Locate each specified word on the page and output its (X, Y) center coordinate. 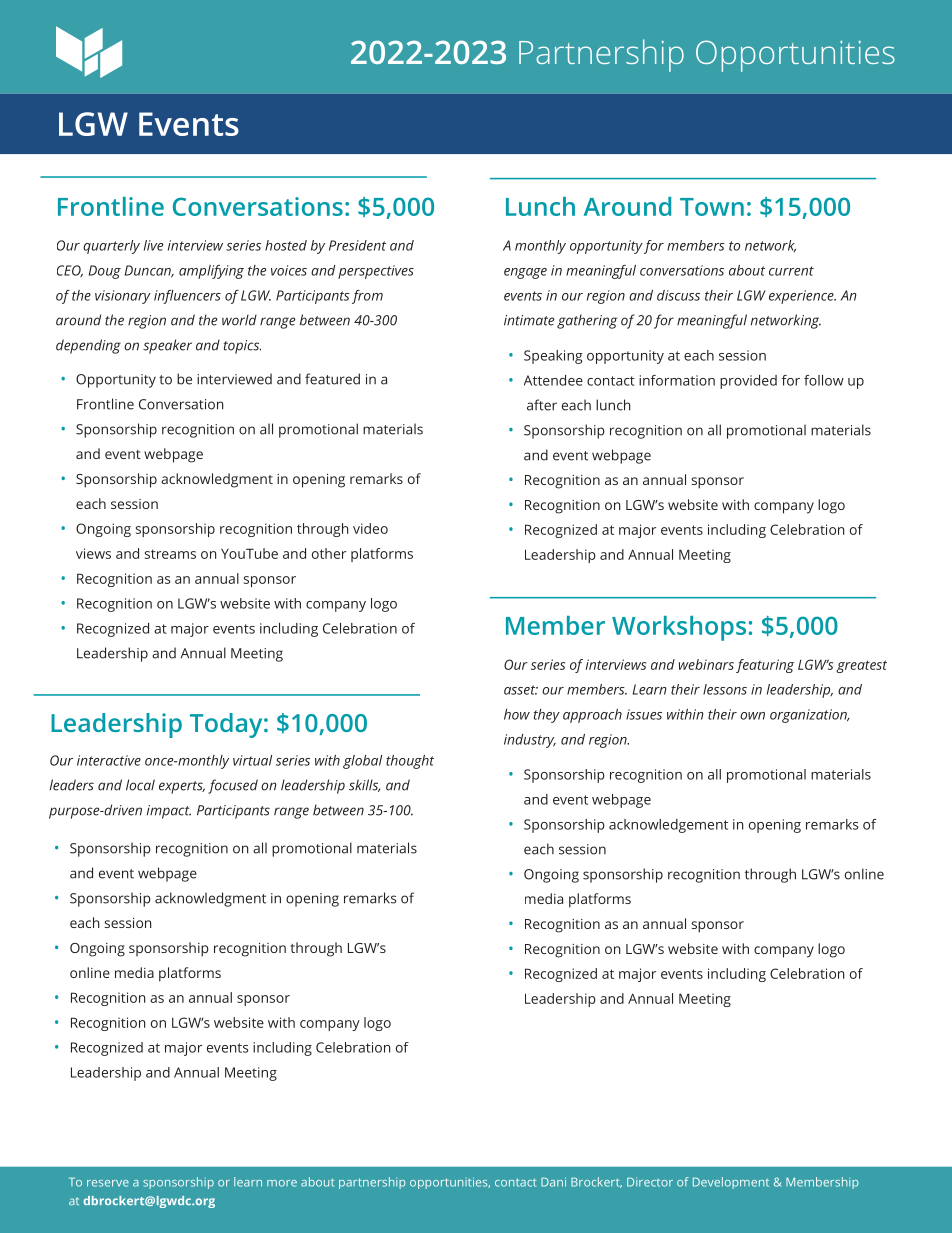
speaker (167, 346)
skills (364, 785)
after (542, 405)
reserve (108, 1183)
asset (521, 690)
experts (182, 787)
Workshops (679, 628)
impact (169, 812)
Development (731, 1183)
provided (748, 382)
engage (525, 273)
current (791, 271)
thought (410, 762)
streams (170, 554)
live (153, 245)
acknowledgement (668, 826)
